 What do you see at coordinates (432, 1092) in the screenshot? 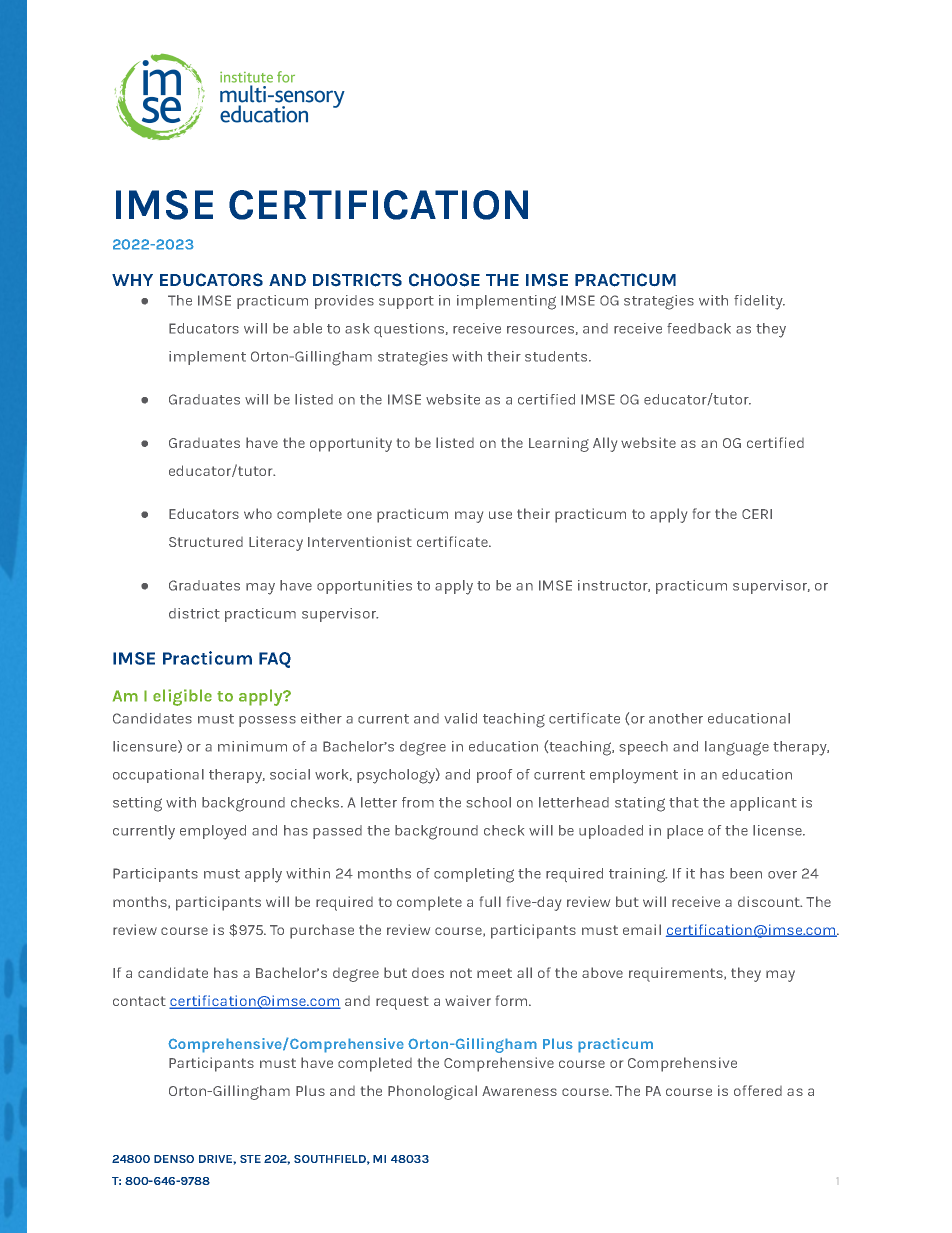
I see `Phonological` at bounding box center [432, 1092].
